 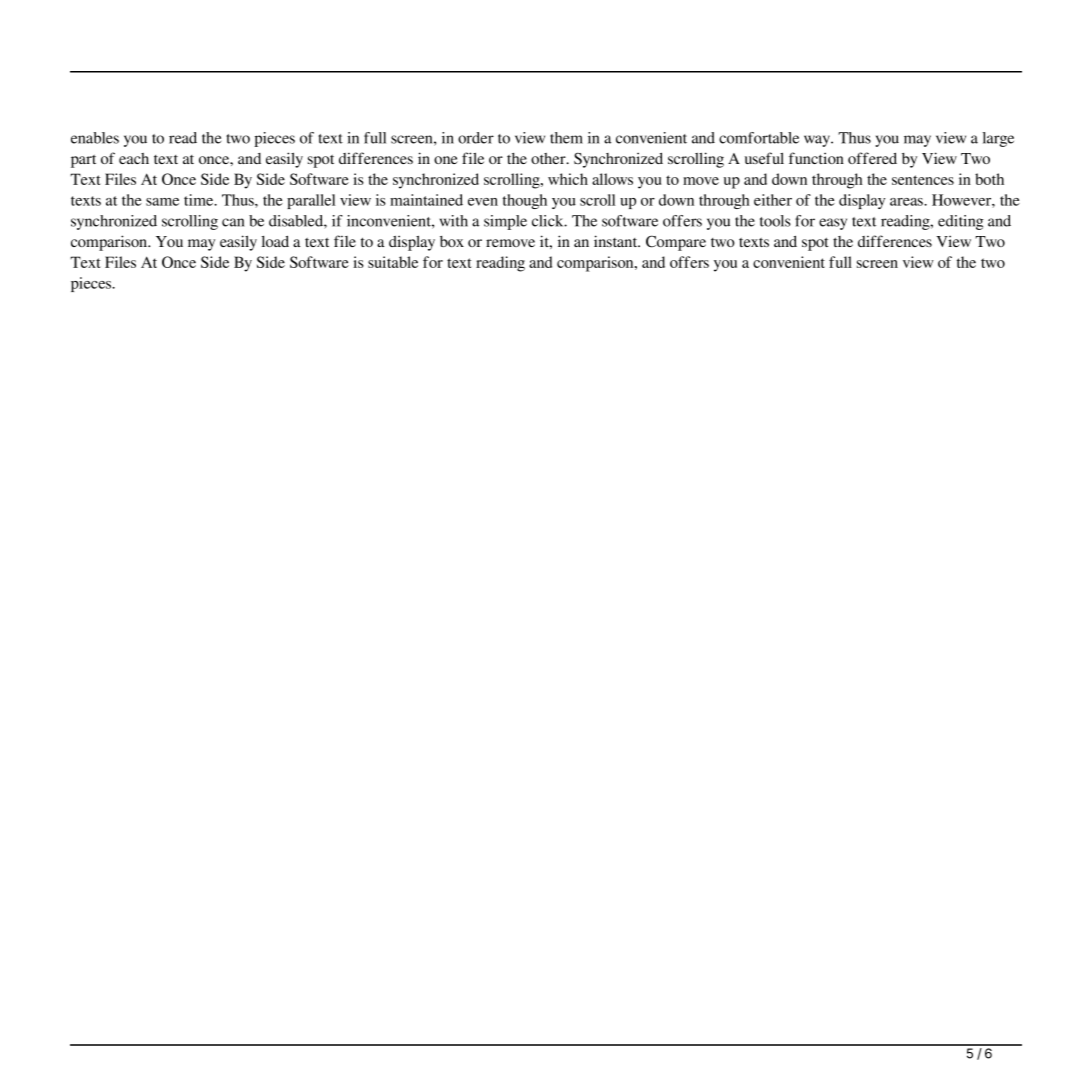 I want to click on Compare, so click(x=676, y=243).
